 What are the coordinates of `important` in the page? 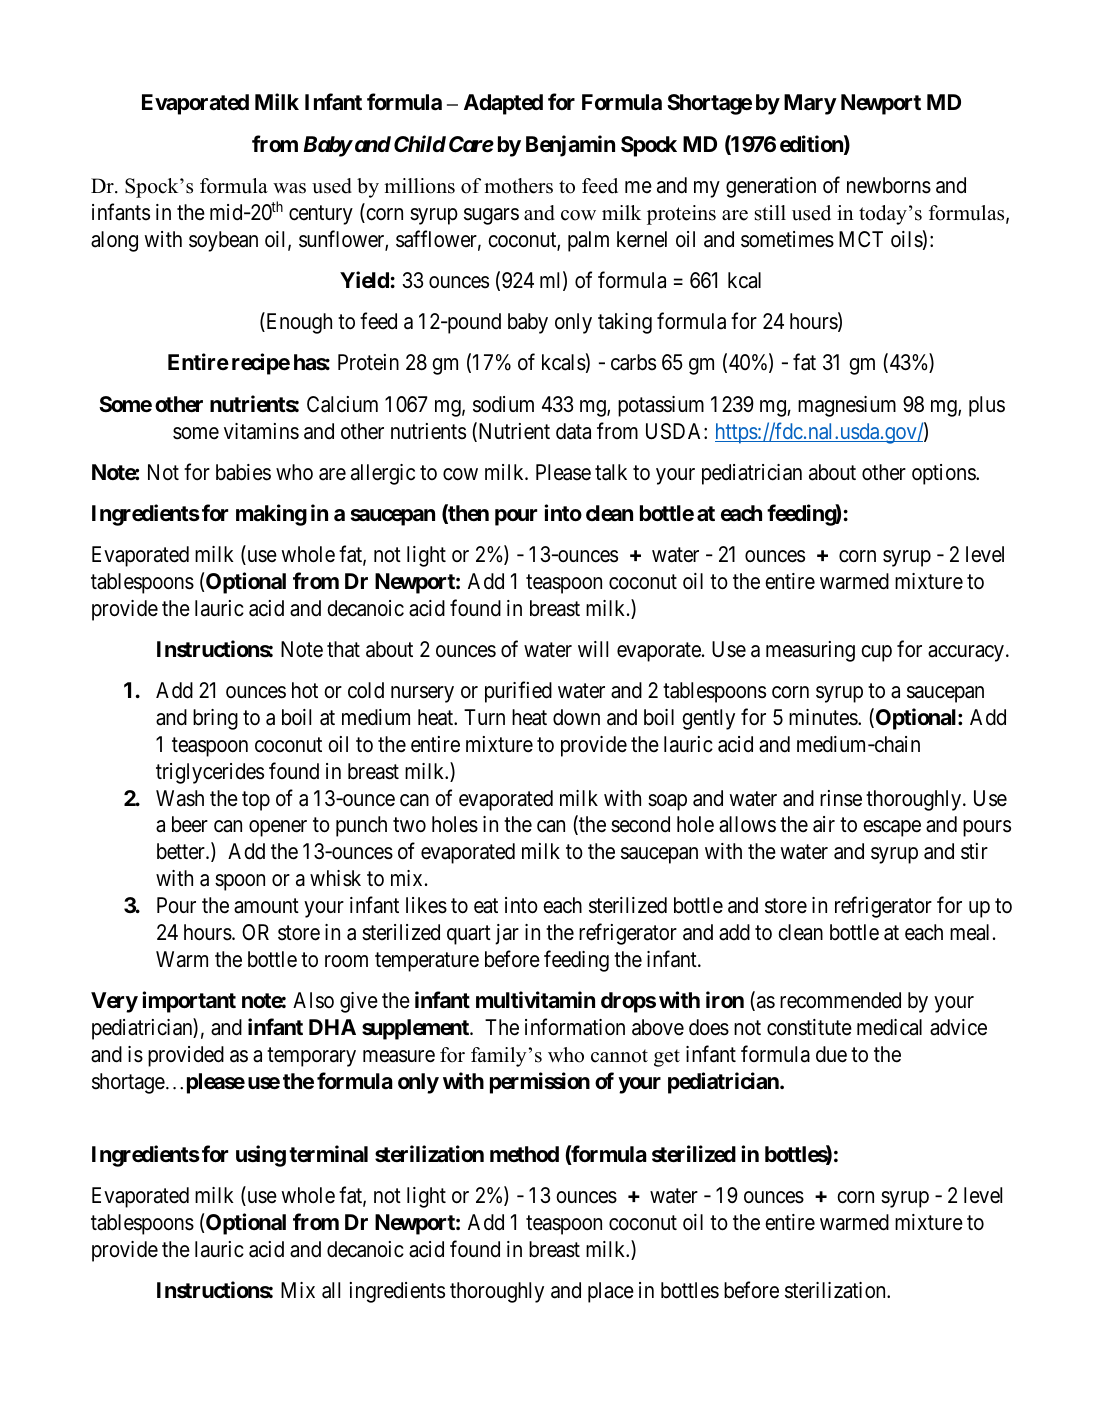 It's located at (189, 1002).
